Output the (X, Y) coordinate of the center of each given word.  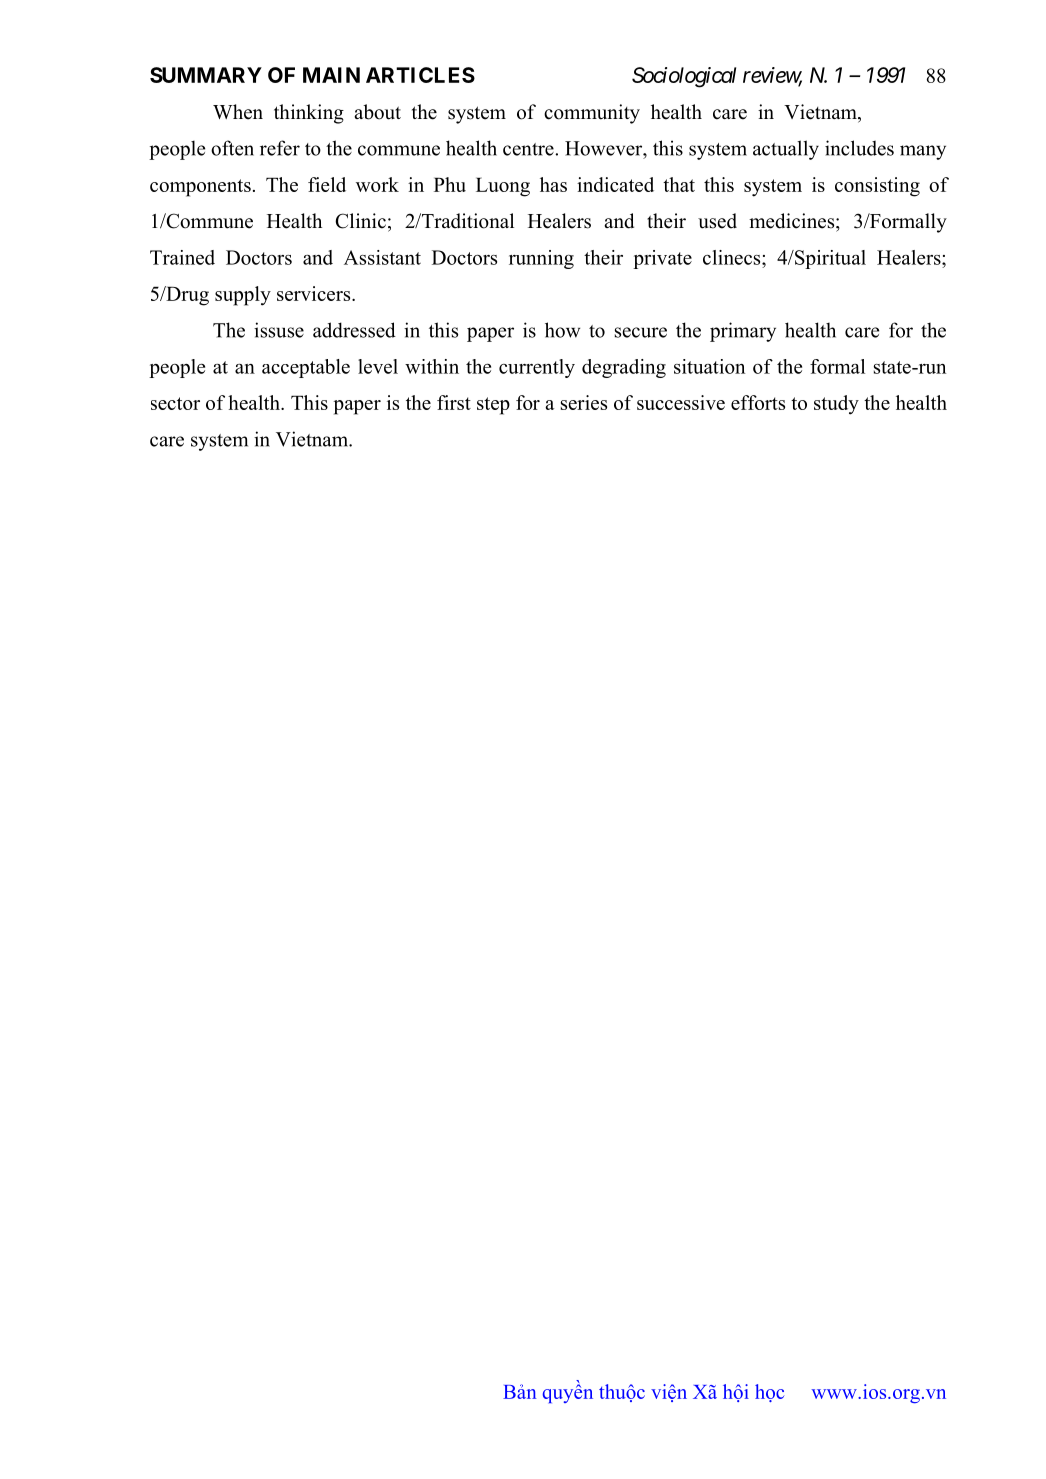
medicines (793, 221)
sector (175, 403)
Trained (182, 257)
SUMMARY (206, 75)
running (541, 259)
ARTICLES (420, 75)
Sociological (684, 77)
